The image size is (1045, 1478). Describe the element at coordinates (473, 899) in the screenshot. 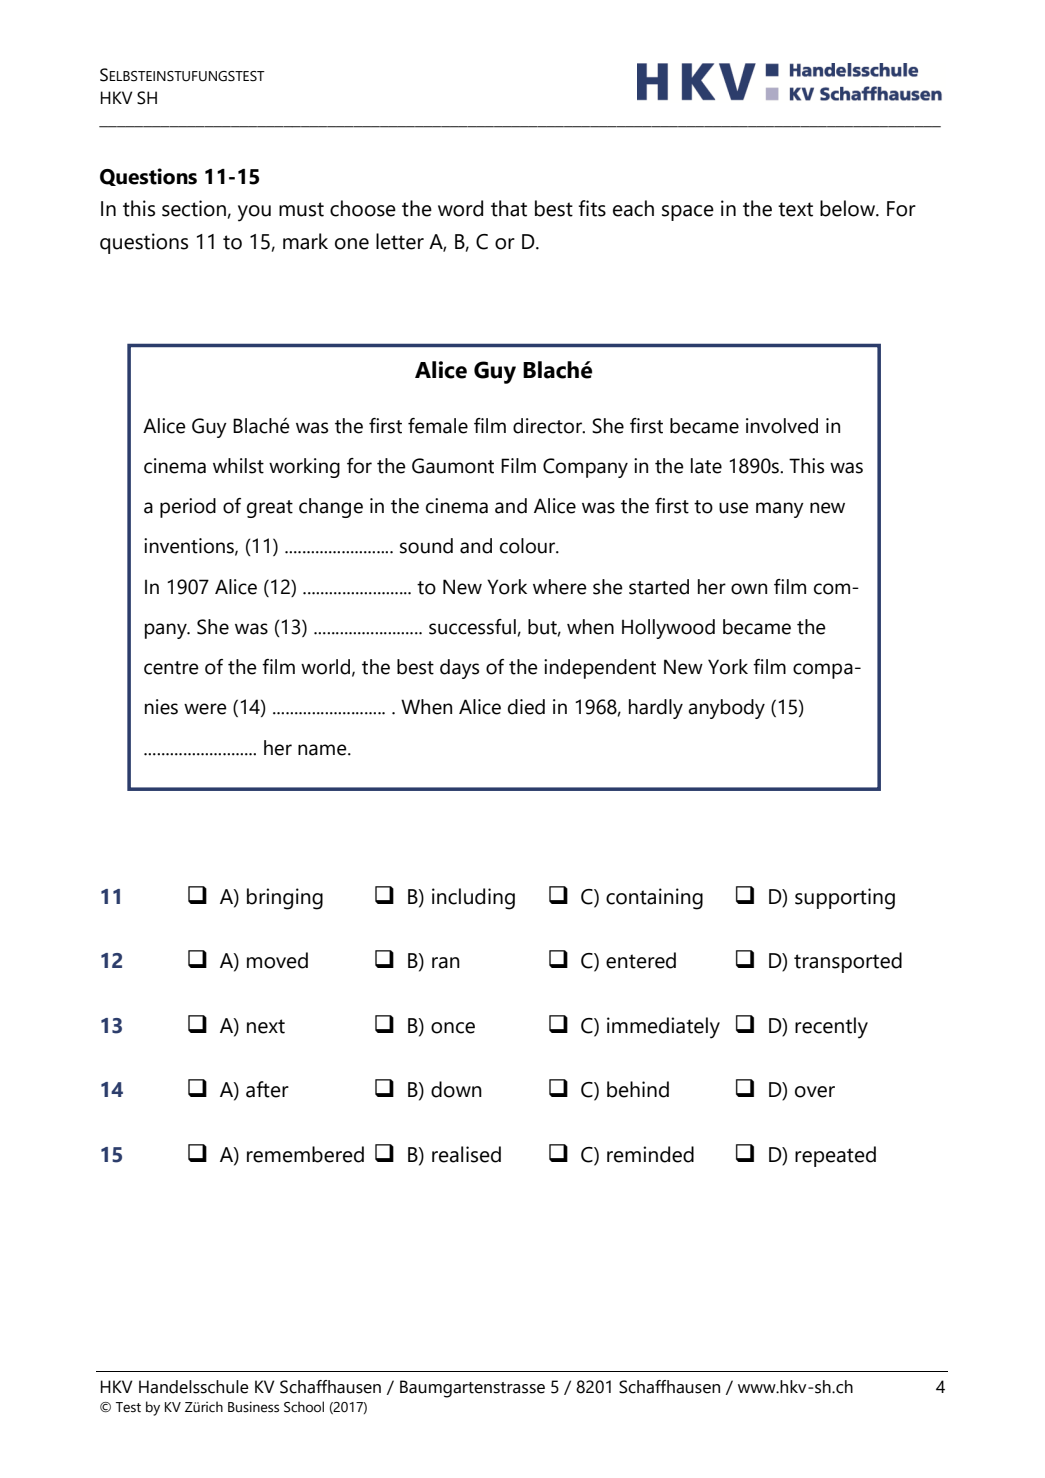

I see `including` at that location.
